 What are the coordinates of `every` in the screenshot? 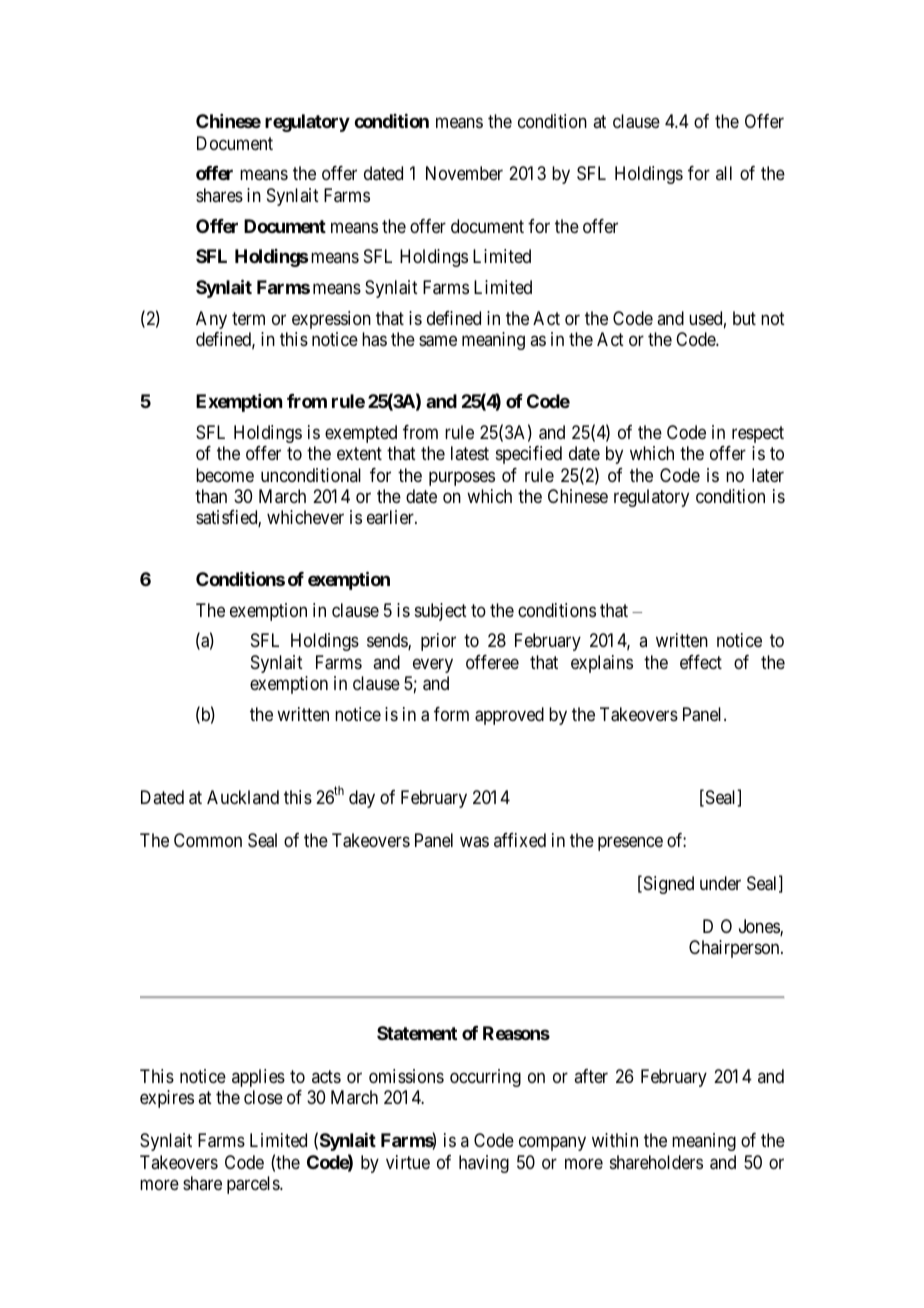 It's located at (433, 665).
